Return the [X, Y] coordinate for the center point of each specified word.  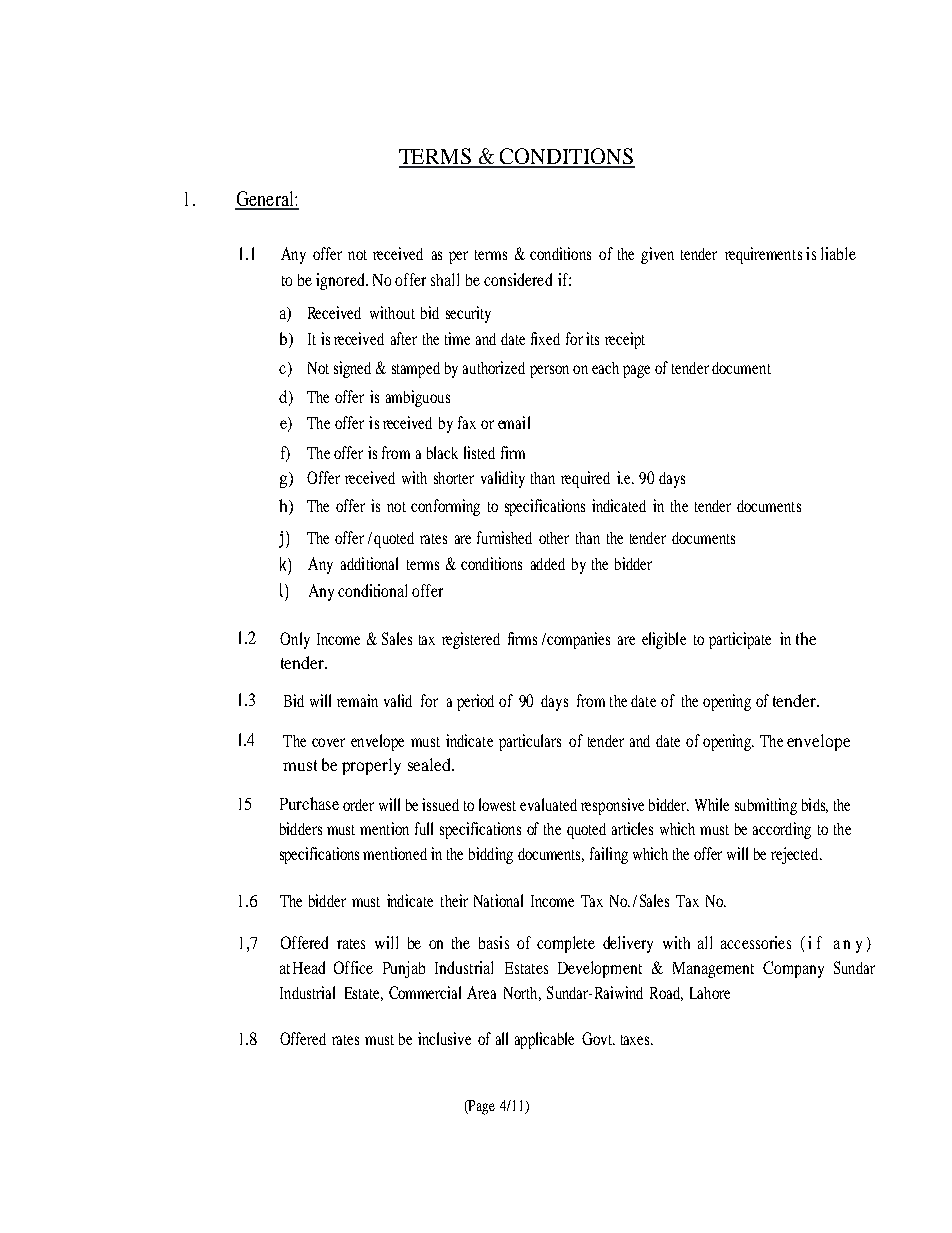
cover [328, 742]
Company [793, 969]
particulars [530, 742]
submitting [766, 806]
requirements [763, 255]
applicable [544, 1040]
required [585, 479]
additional [369, 563]
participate [740, 640]
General [265, 200]
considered [518, 279]
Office [353, 967]
